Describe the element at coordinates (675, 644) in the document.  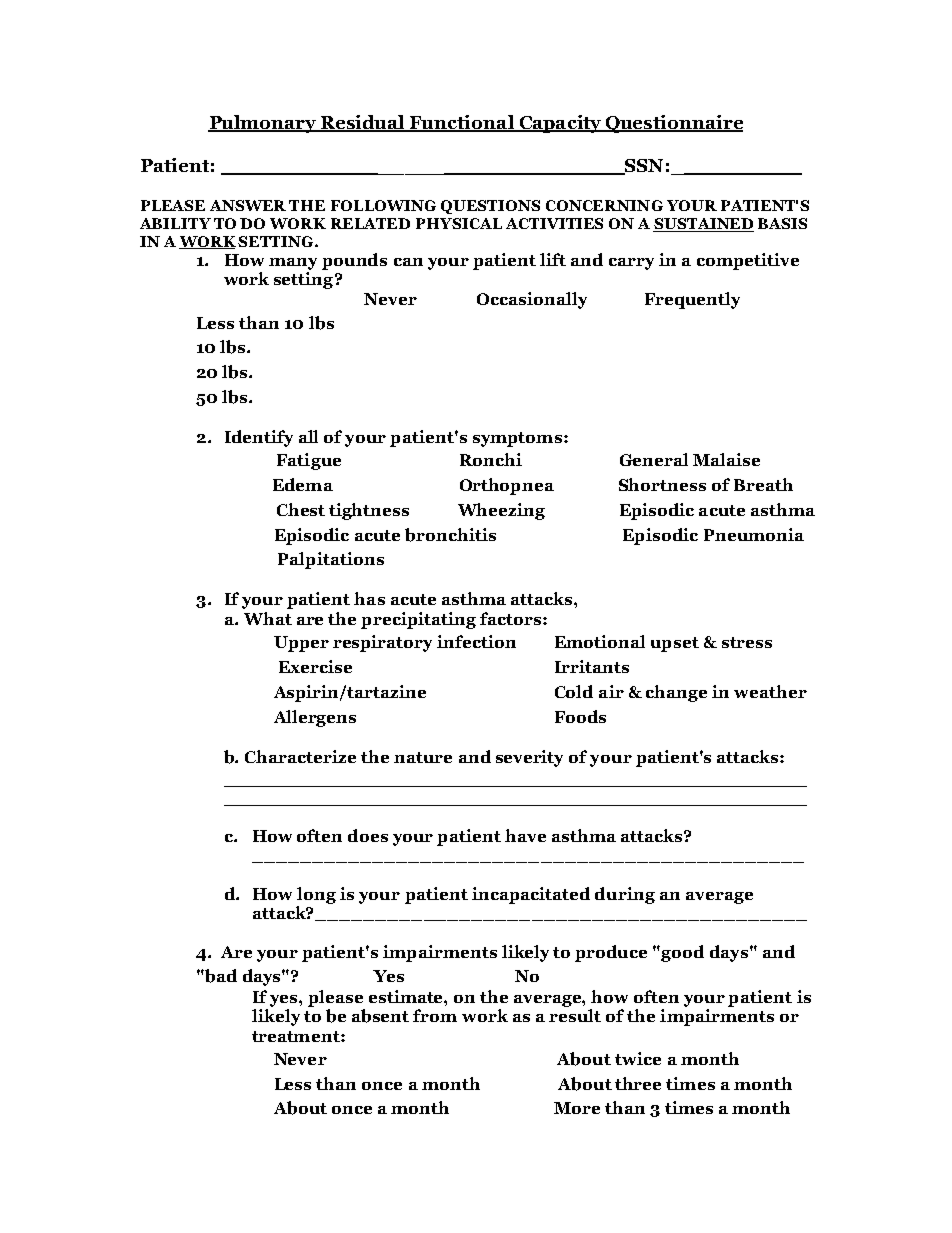
I see `upset` at that location.
